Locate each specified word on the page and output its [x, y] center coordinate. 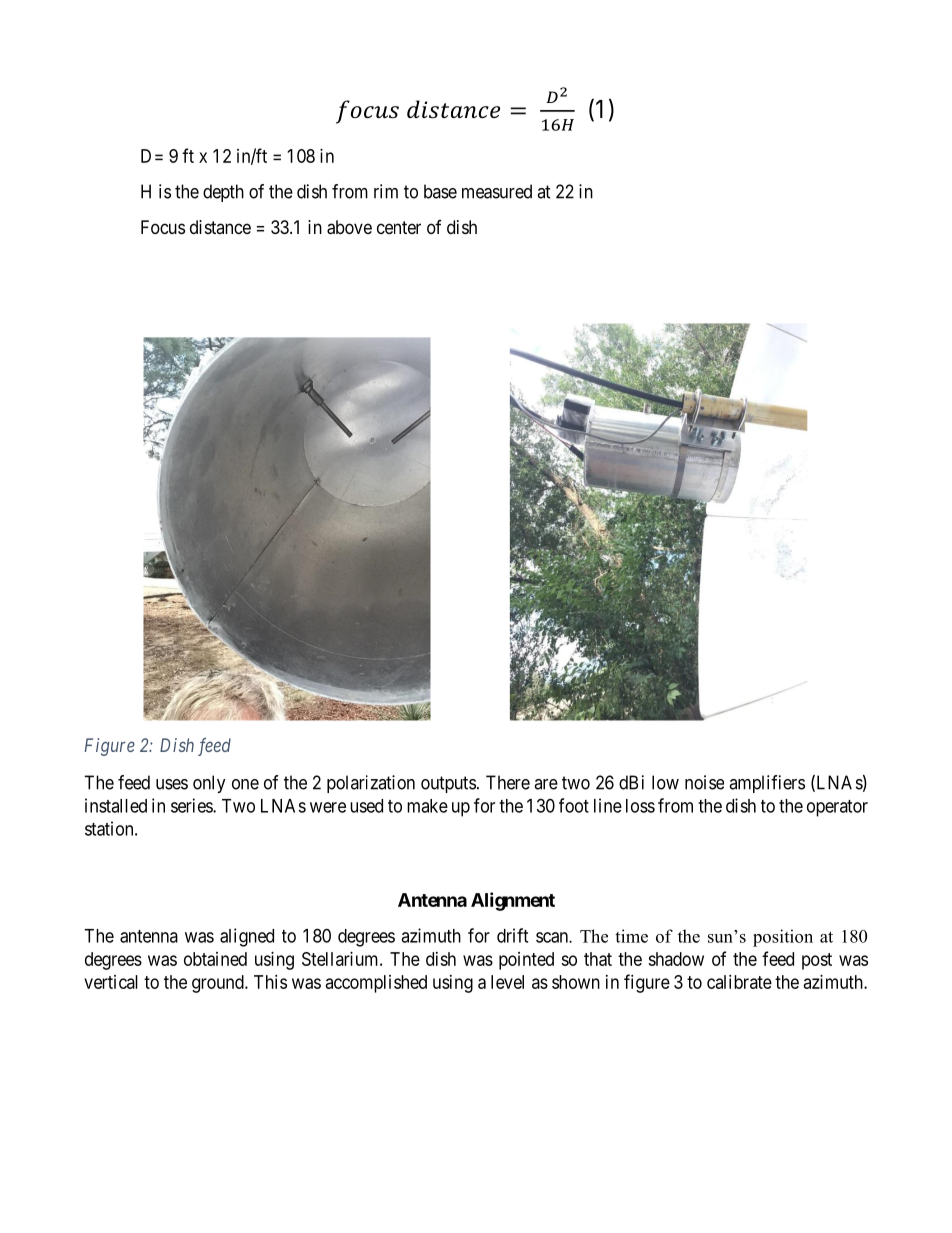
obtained [215, 959]
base [440, 191]
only [209, 784]
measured [497, 191]
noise [704, 782]
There [508, 782]
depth [223, 193]
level [507, 982]
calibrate [739, 982]
